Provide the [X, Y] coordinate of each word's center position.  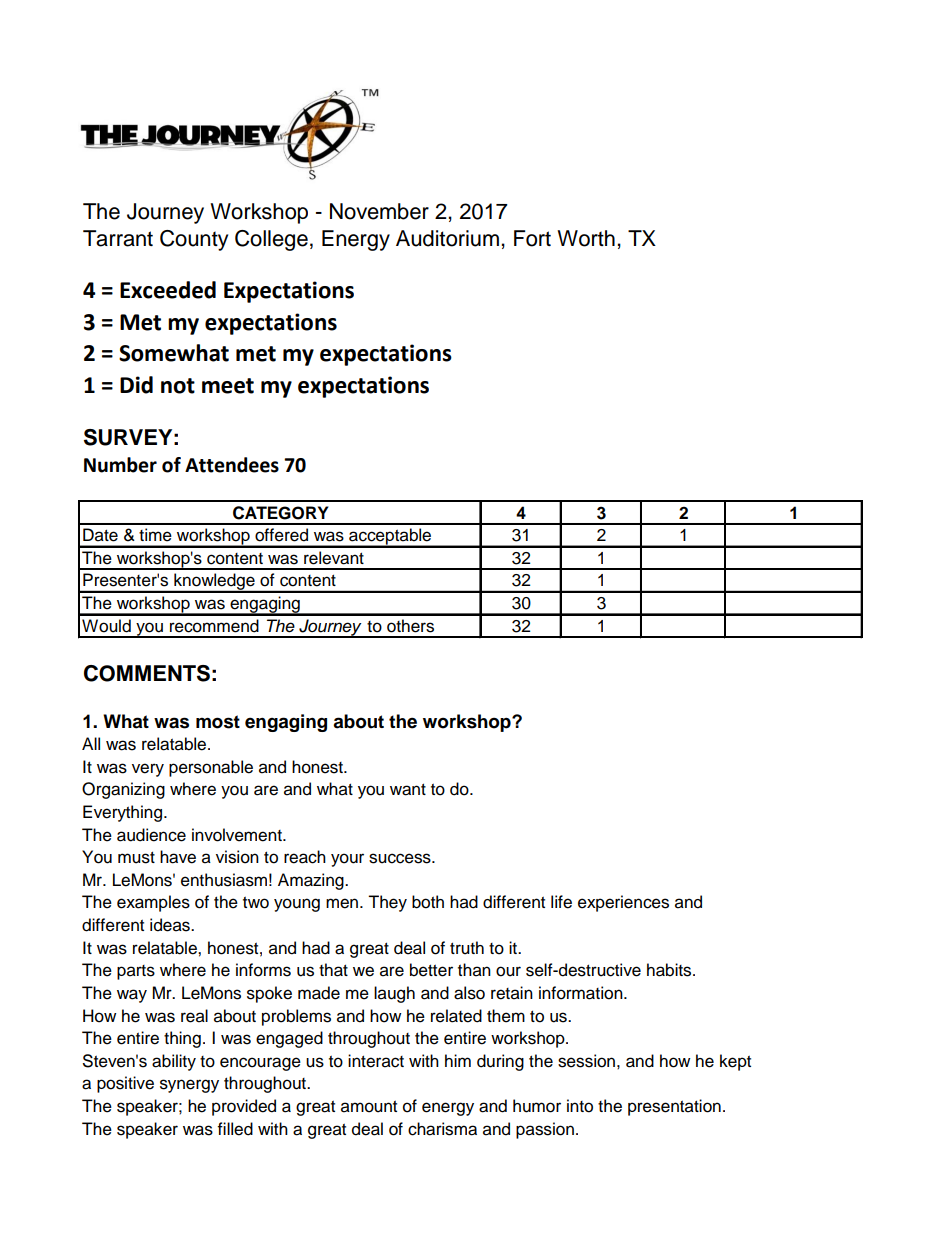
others [410, 626]
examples [153, 903]
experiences [623, 903]
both [428, 902]
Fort [532, 238]
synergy [189, 1086]
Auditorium [447, 238]
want [408, 789]
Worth [586, 238]
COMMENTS [147, 673]
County [194, 240]
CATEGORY [280, 513]
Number [120, 465]
